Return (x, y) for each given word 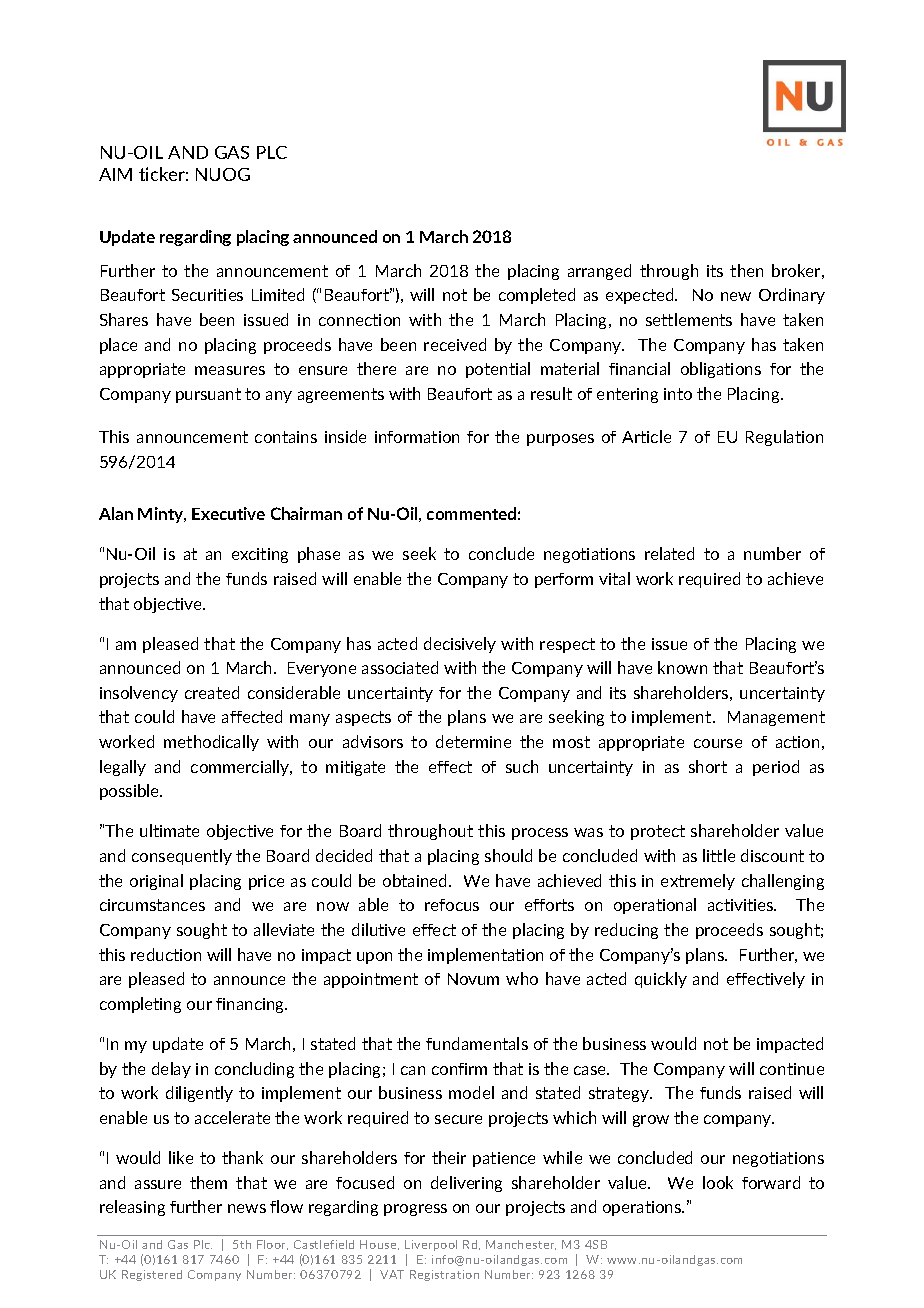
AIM (115, 174)
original (156, 882)
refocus (452, 905)
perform (564, 580)
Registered (152, 1275)
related (669, 553)
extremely (698, 882)
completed (537, 296)
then (746, 270)
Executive (228, 513)
